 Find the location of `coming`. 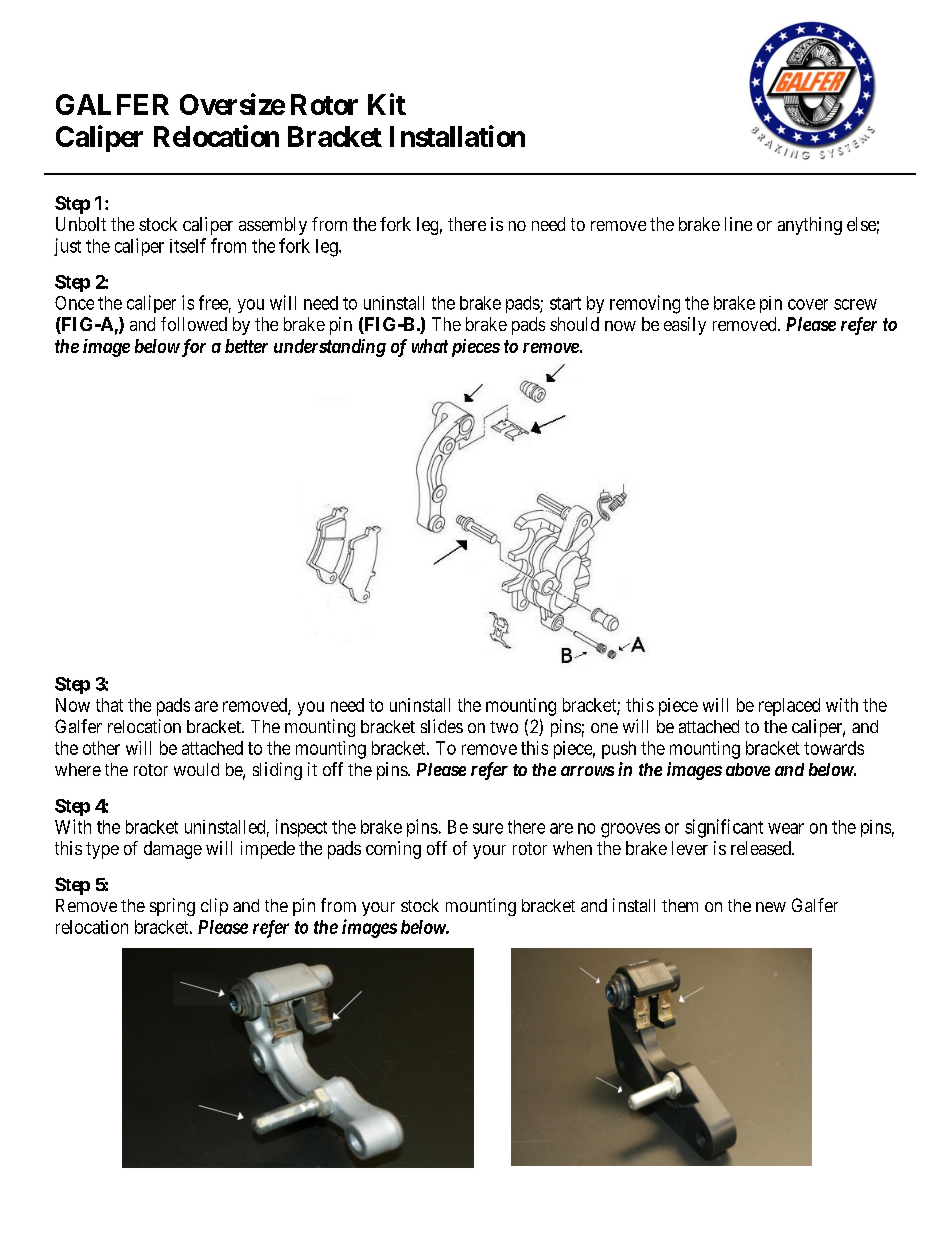

coming is located at coordinates (393, 850).
